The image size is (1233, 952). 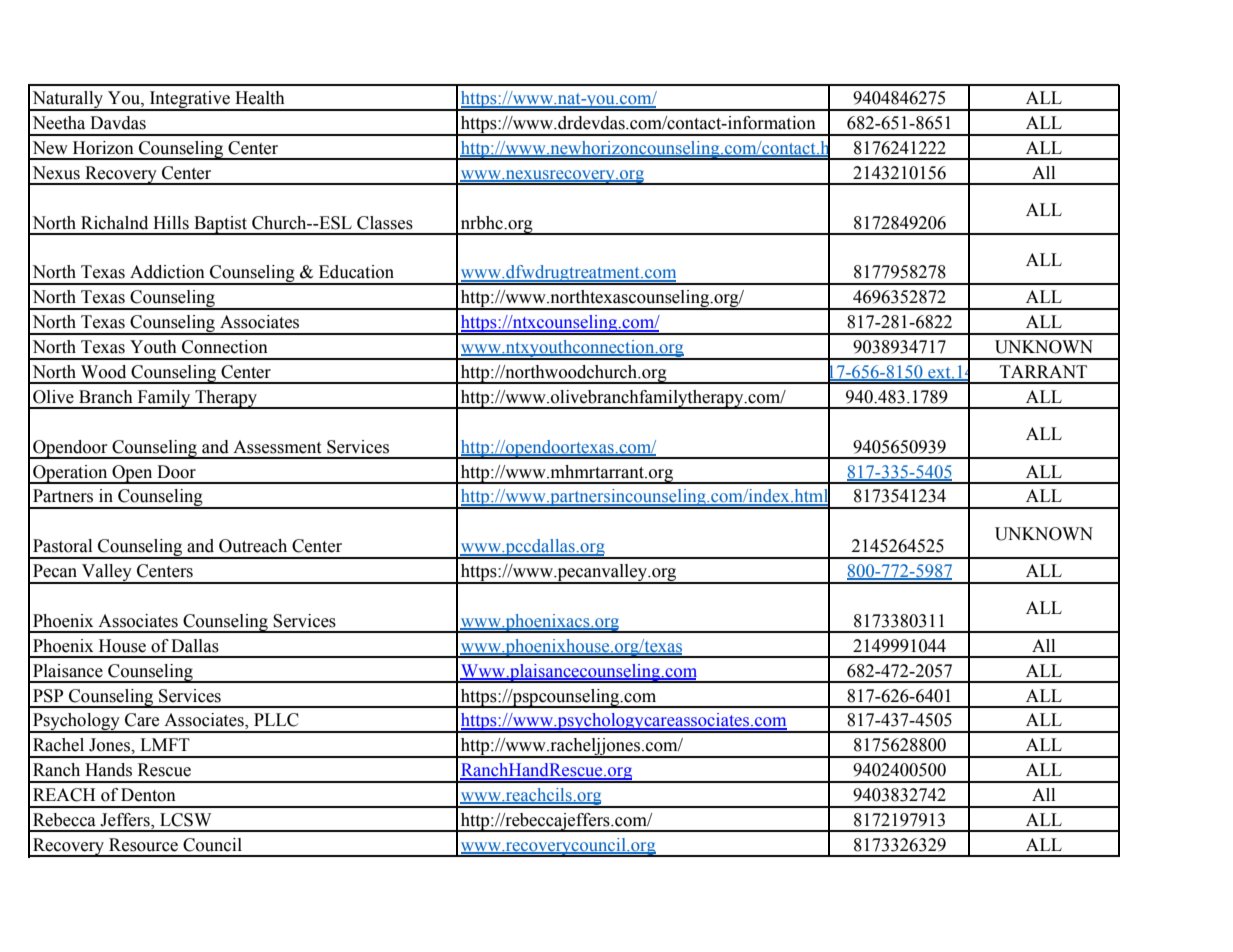 What do you see at coordinates (62, 546) in the screenshot?
I see `Pastoral` at bounding box center [62, 546].
